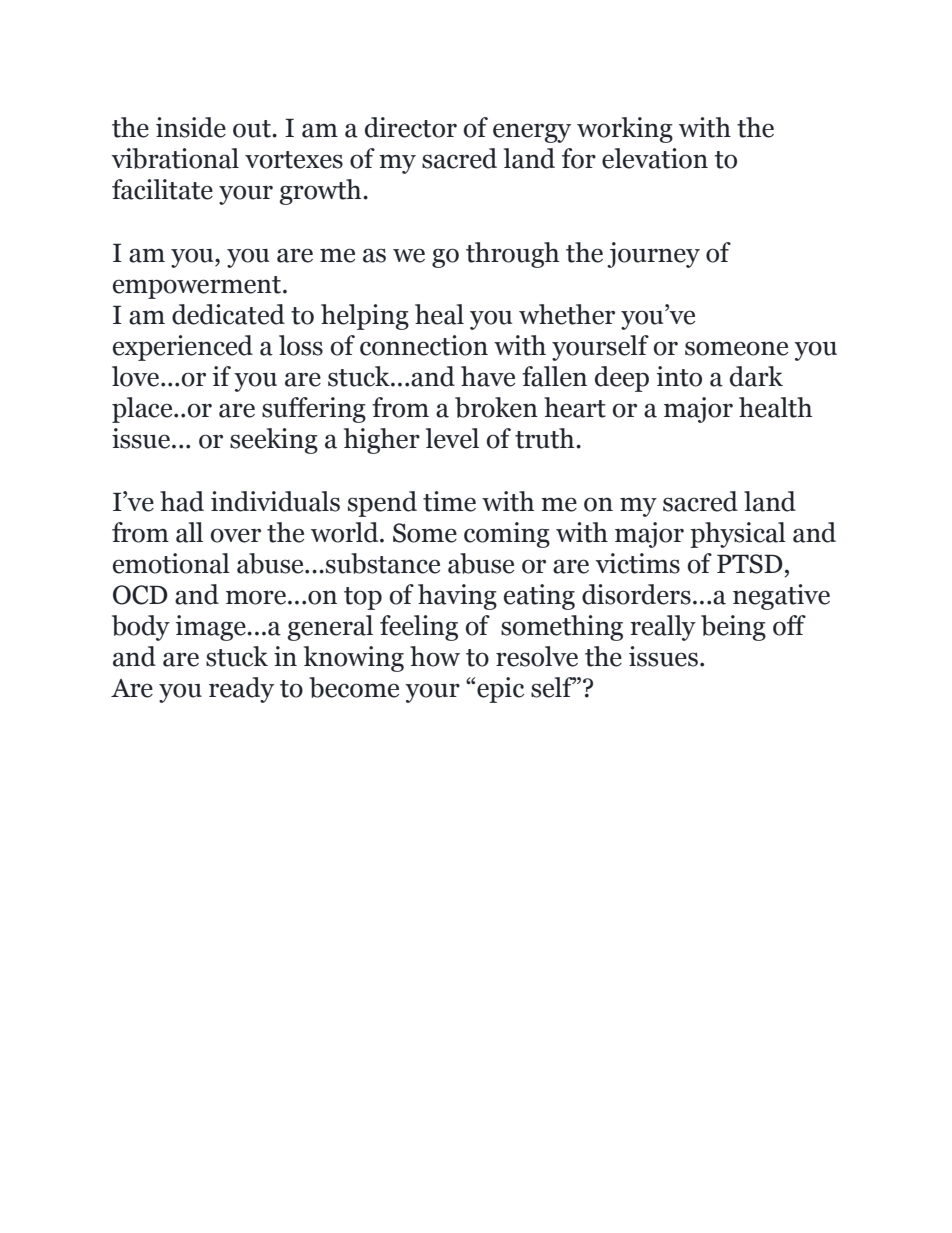  I want to click on ready, so click(241, 690).
